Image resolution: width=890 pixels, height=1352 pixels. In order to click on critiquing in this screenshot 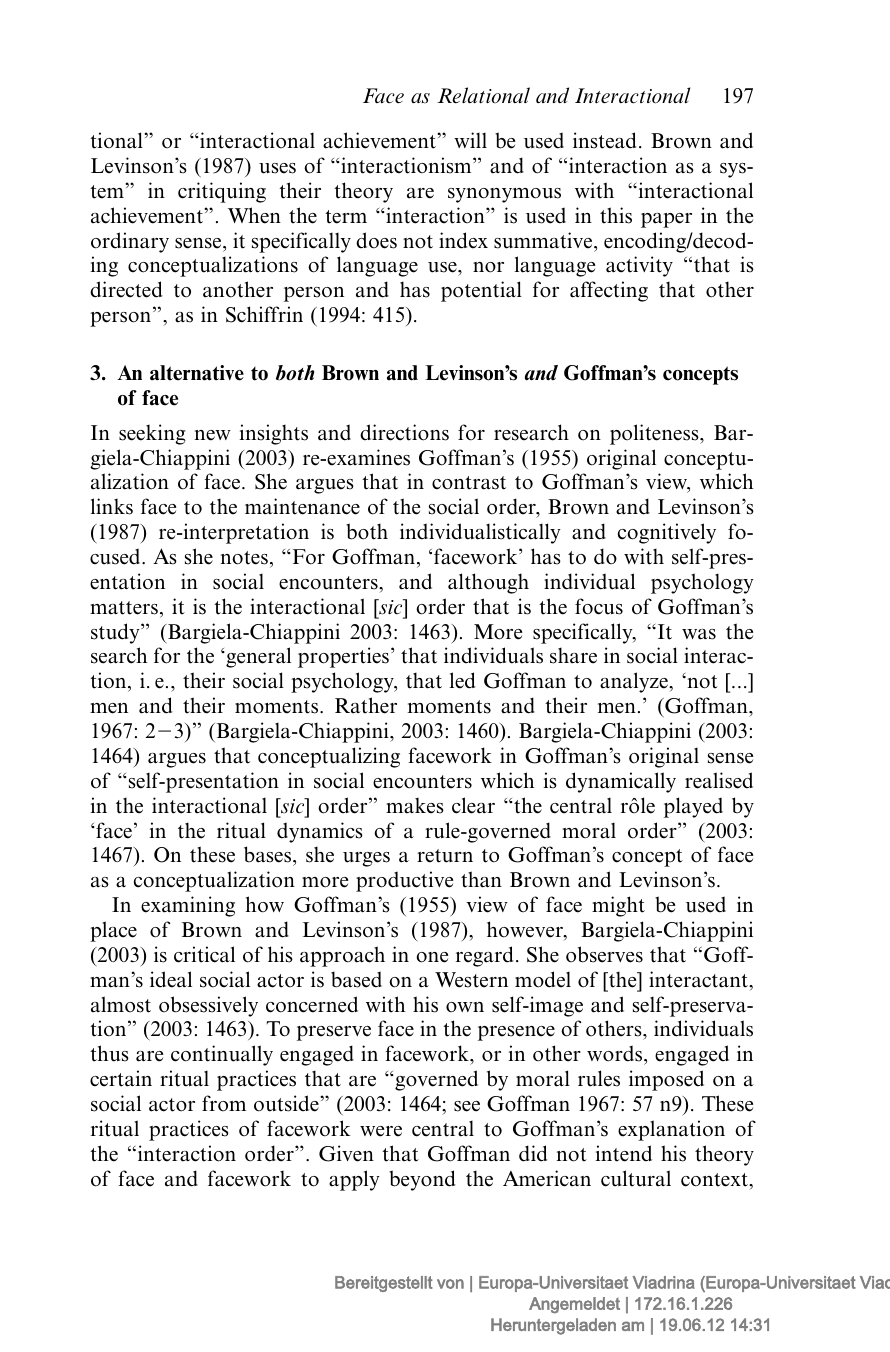, I will do `click(222, 192)`.
